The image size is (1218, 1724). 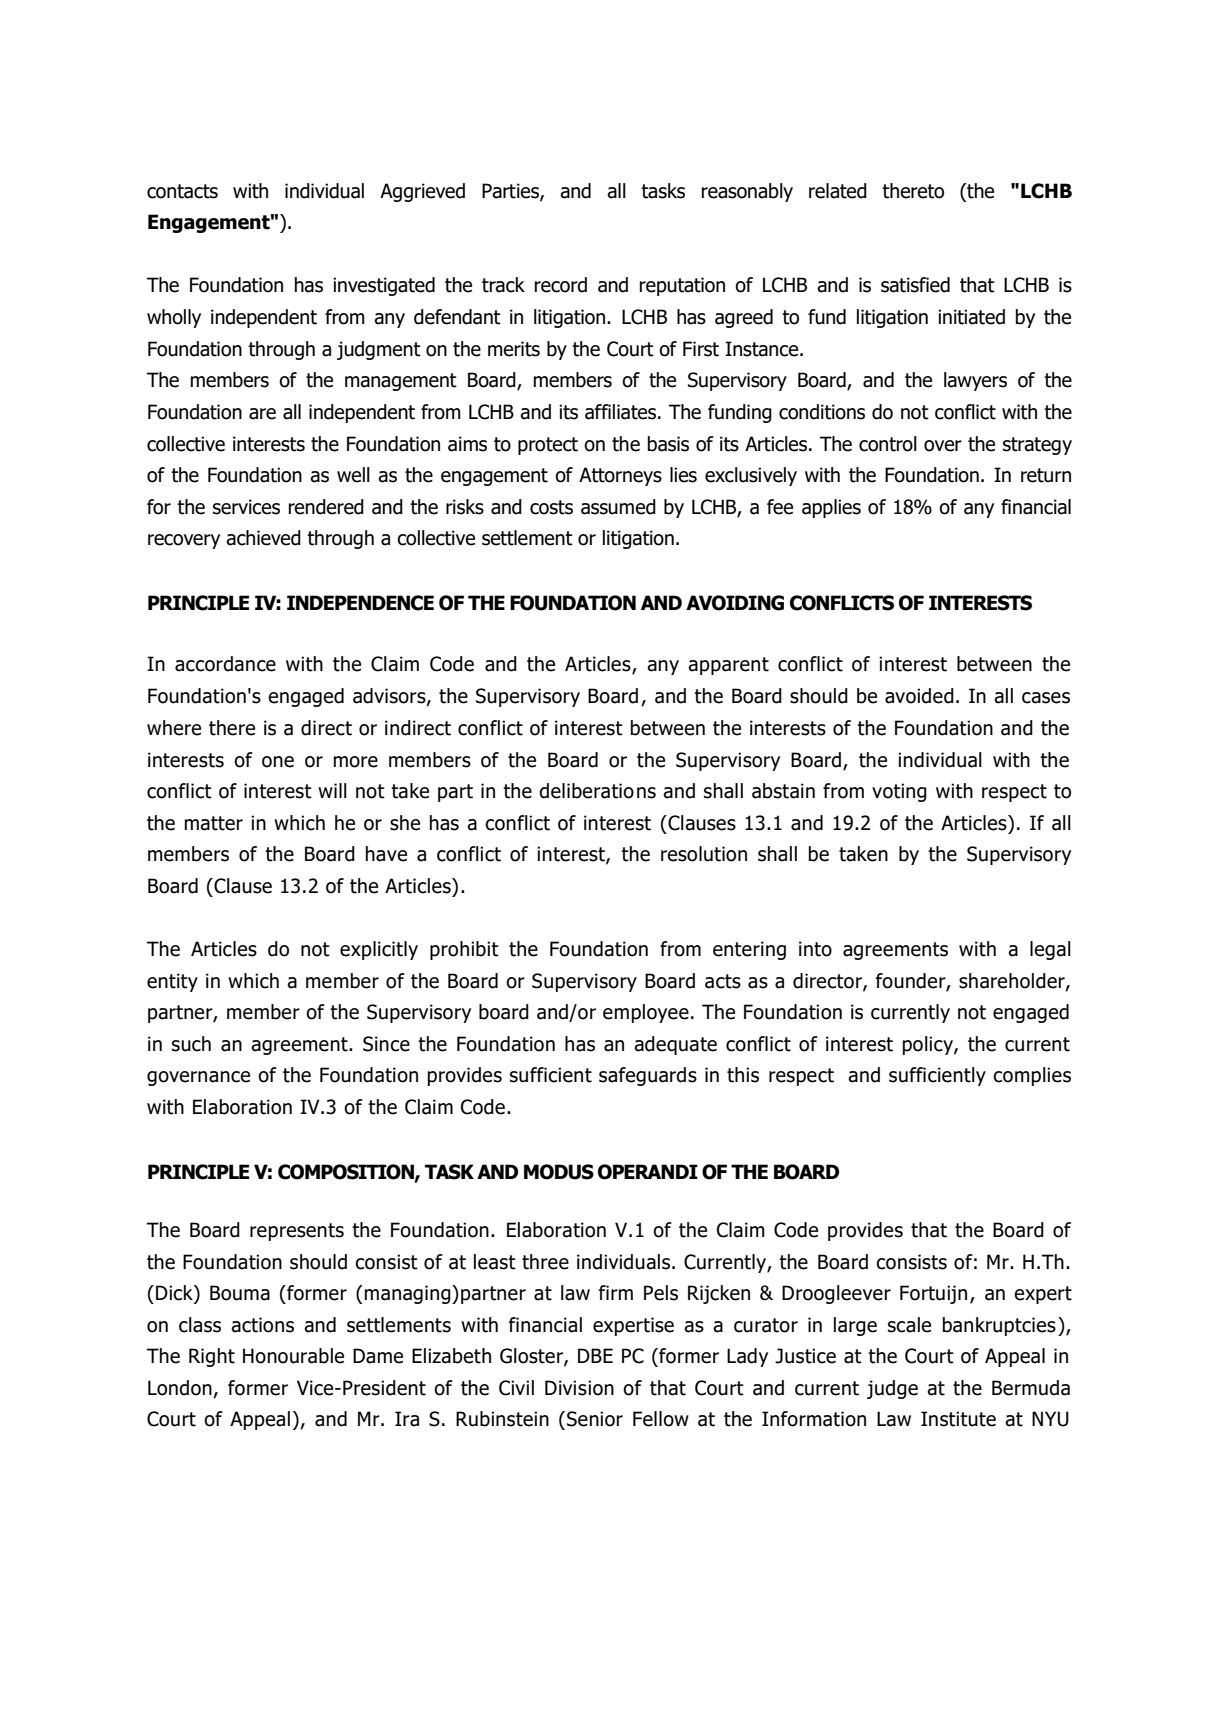 What do you see at coordinates (915, 285) in the screenshot?
I see `satisfied` at bounding box center [915, 285].
